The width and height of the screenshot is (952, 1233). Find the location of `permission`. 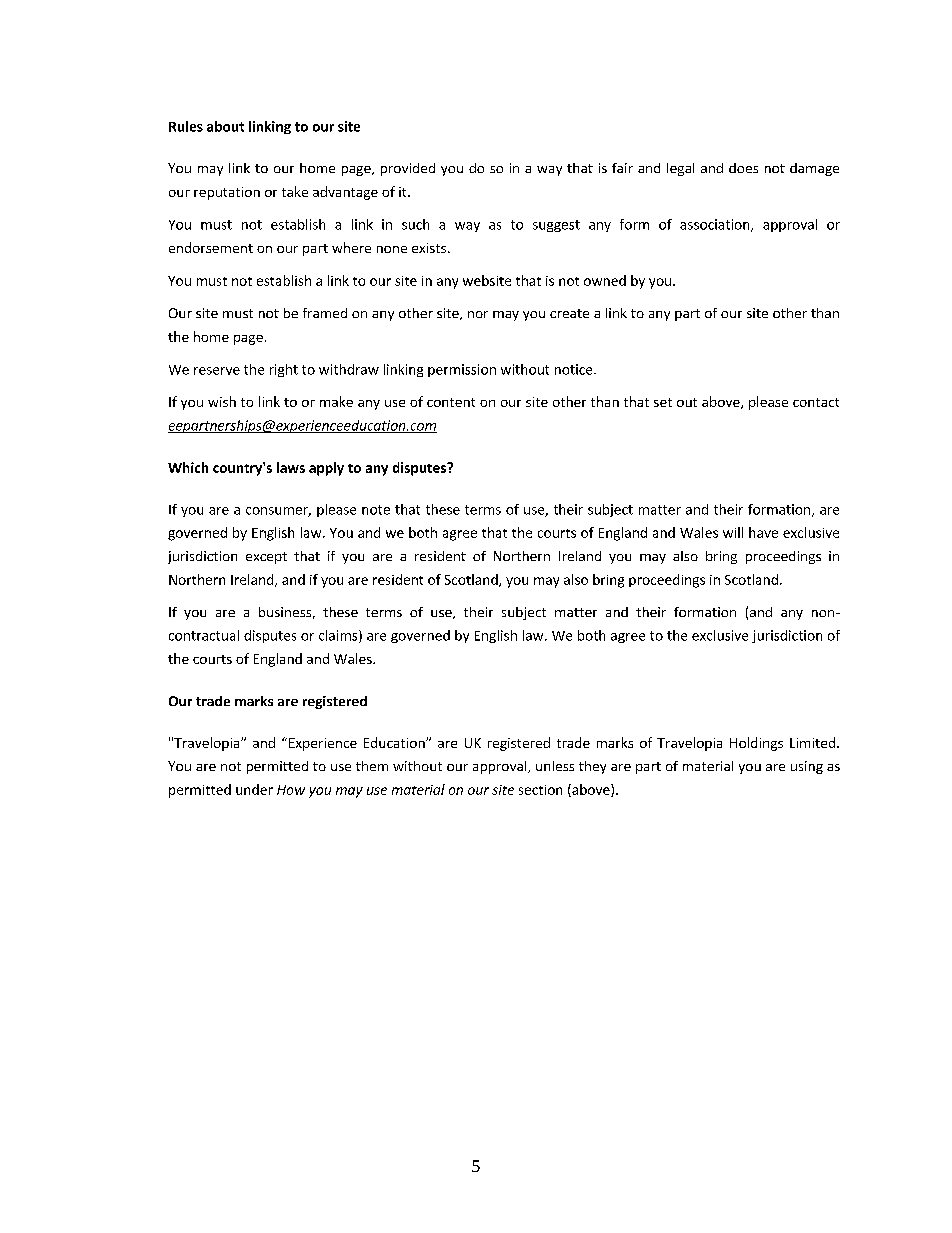

permission is located at coordinates (462, 370).
